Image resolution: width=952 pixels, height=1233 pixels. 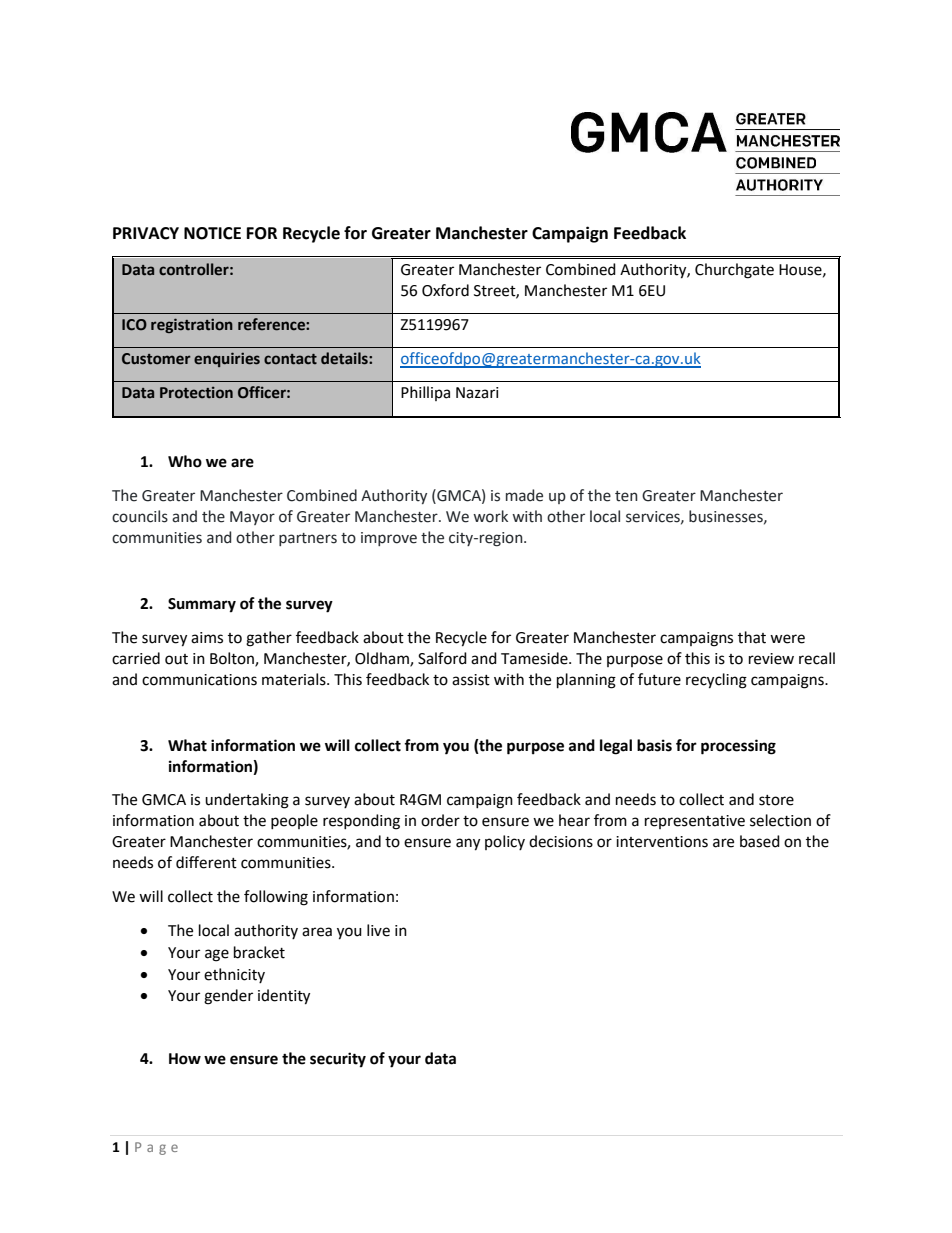 I want to click on made, so click(x=524, y=495).
